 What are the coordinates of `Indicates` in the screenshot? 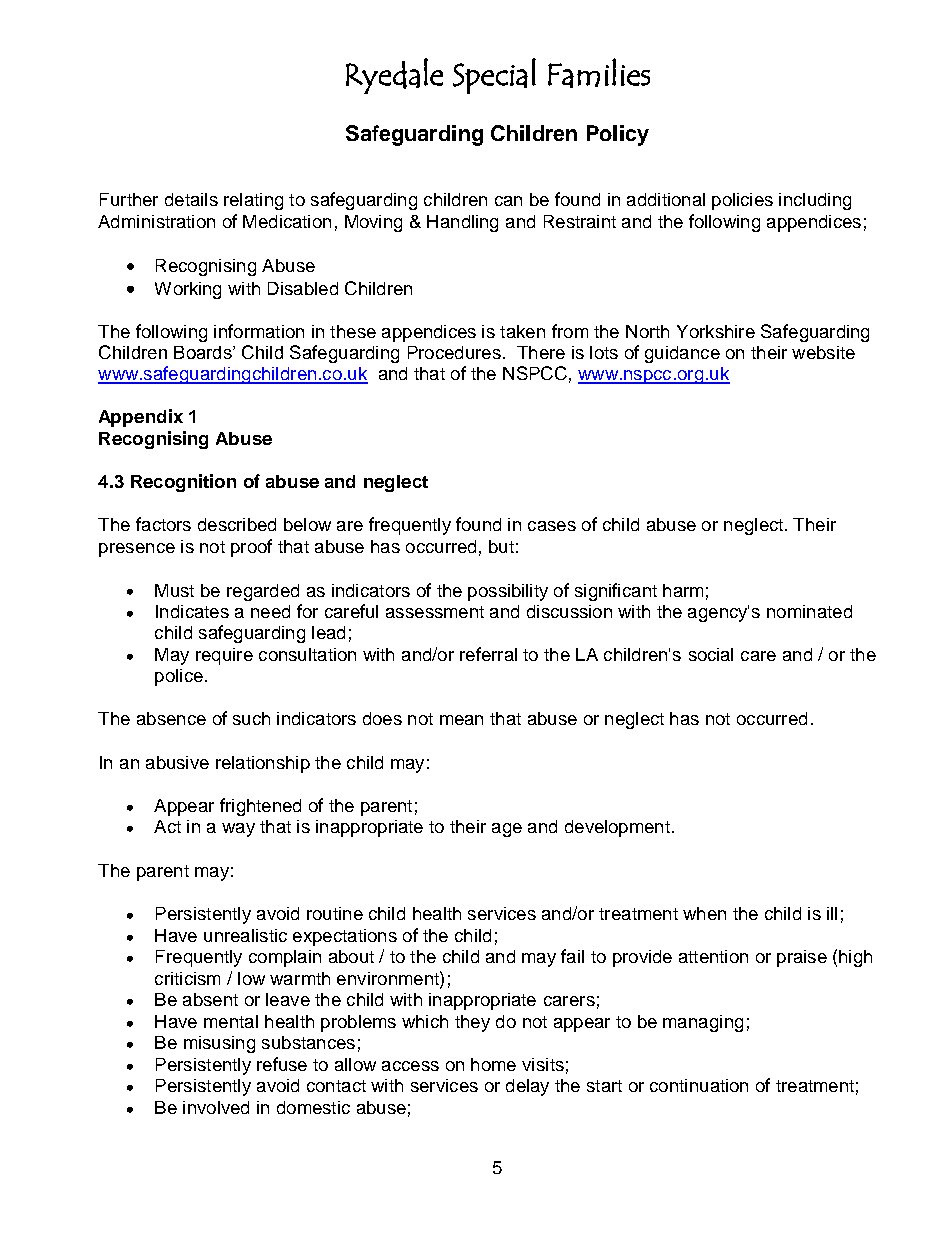 It's located at (192, 611).
